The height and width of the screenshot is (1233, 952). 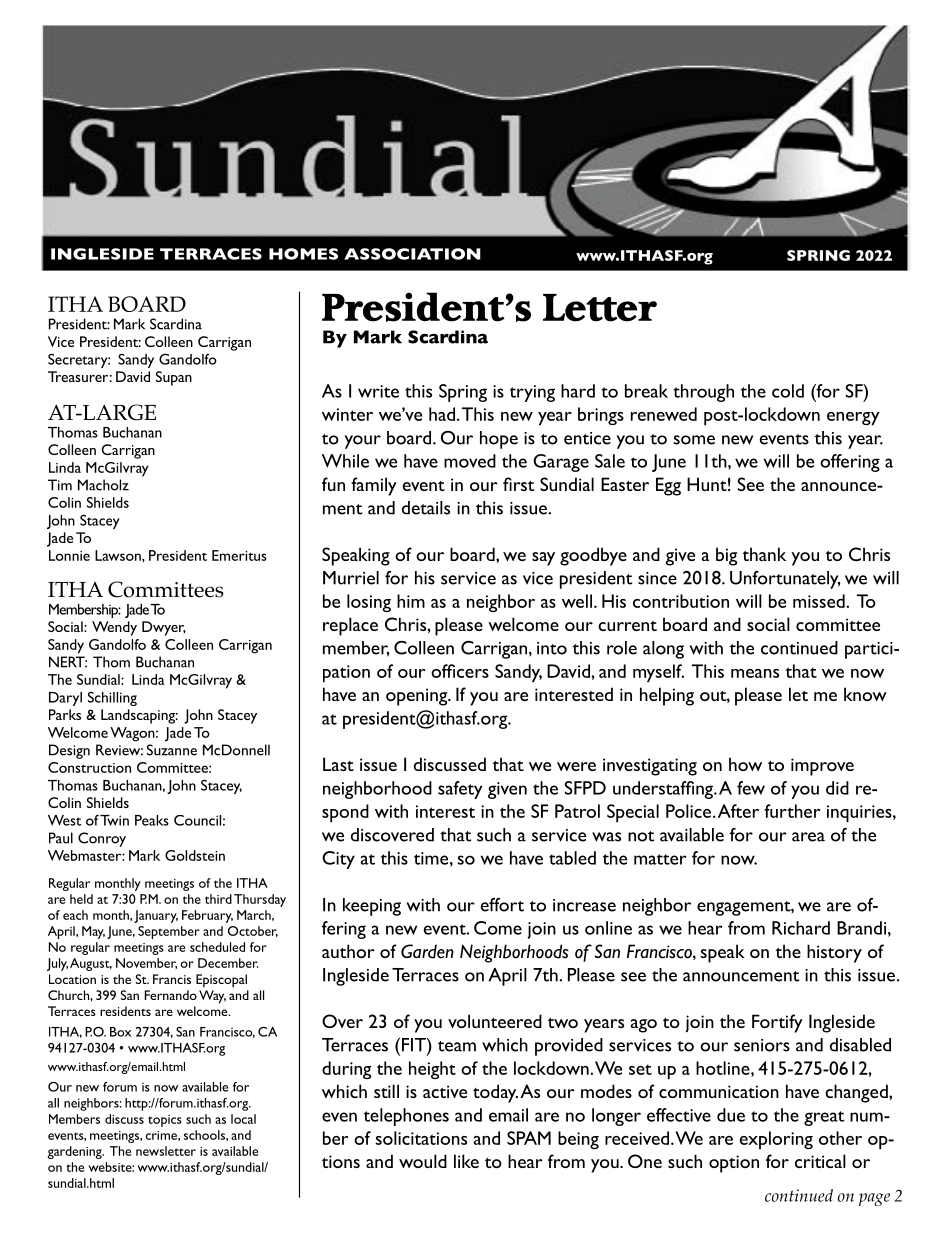 What do you see at coordinates (745, 764) in the screenshot?
I see `how` at bounding box center [745, 764].
